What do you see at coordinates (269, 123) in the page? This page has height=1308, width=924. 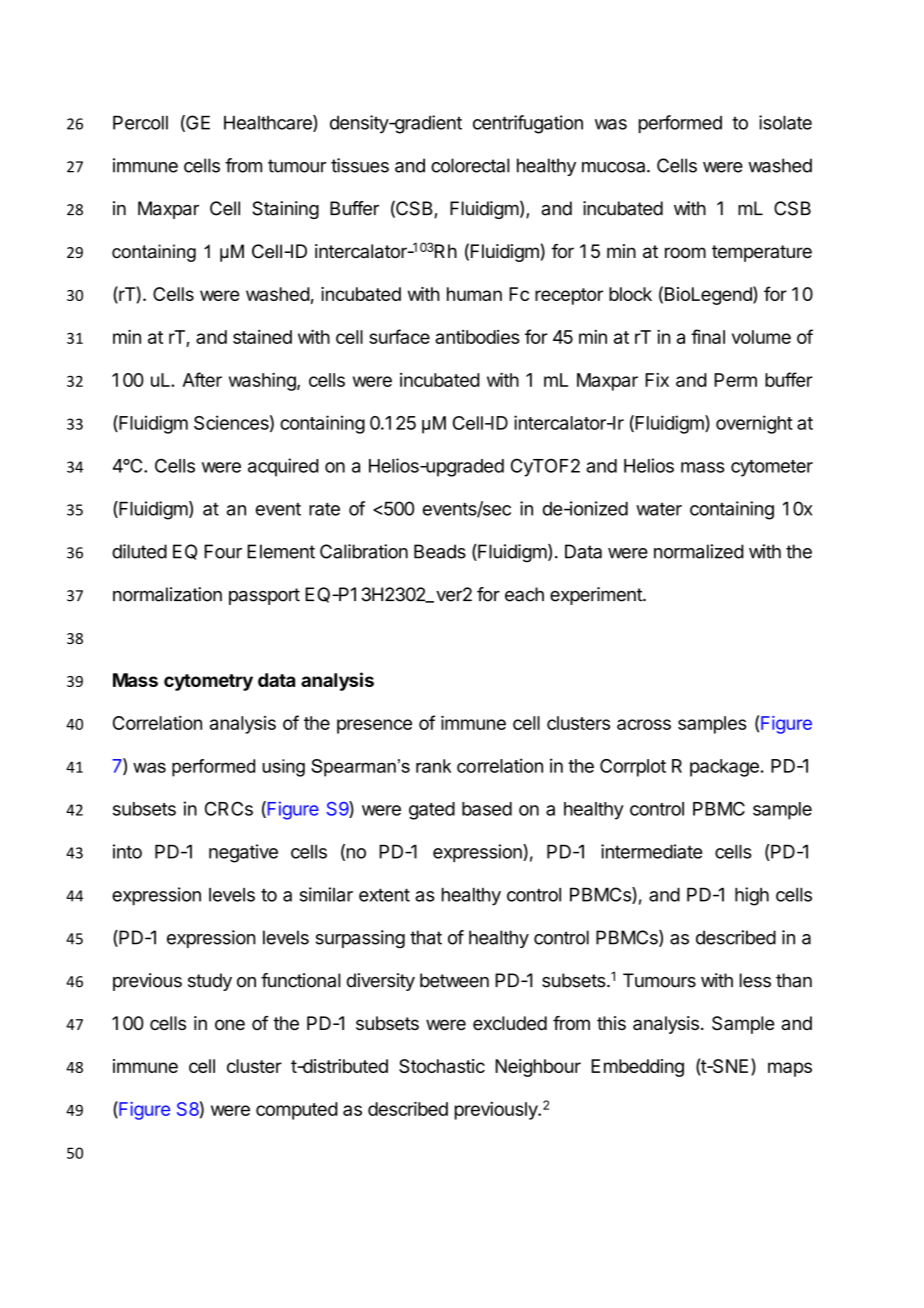 I see `Healthcare` at bounding box center [269, 123].
